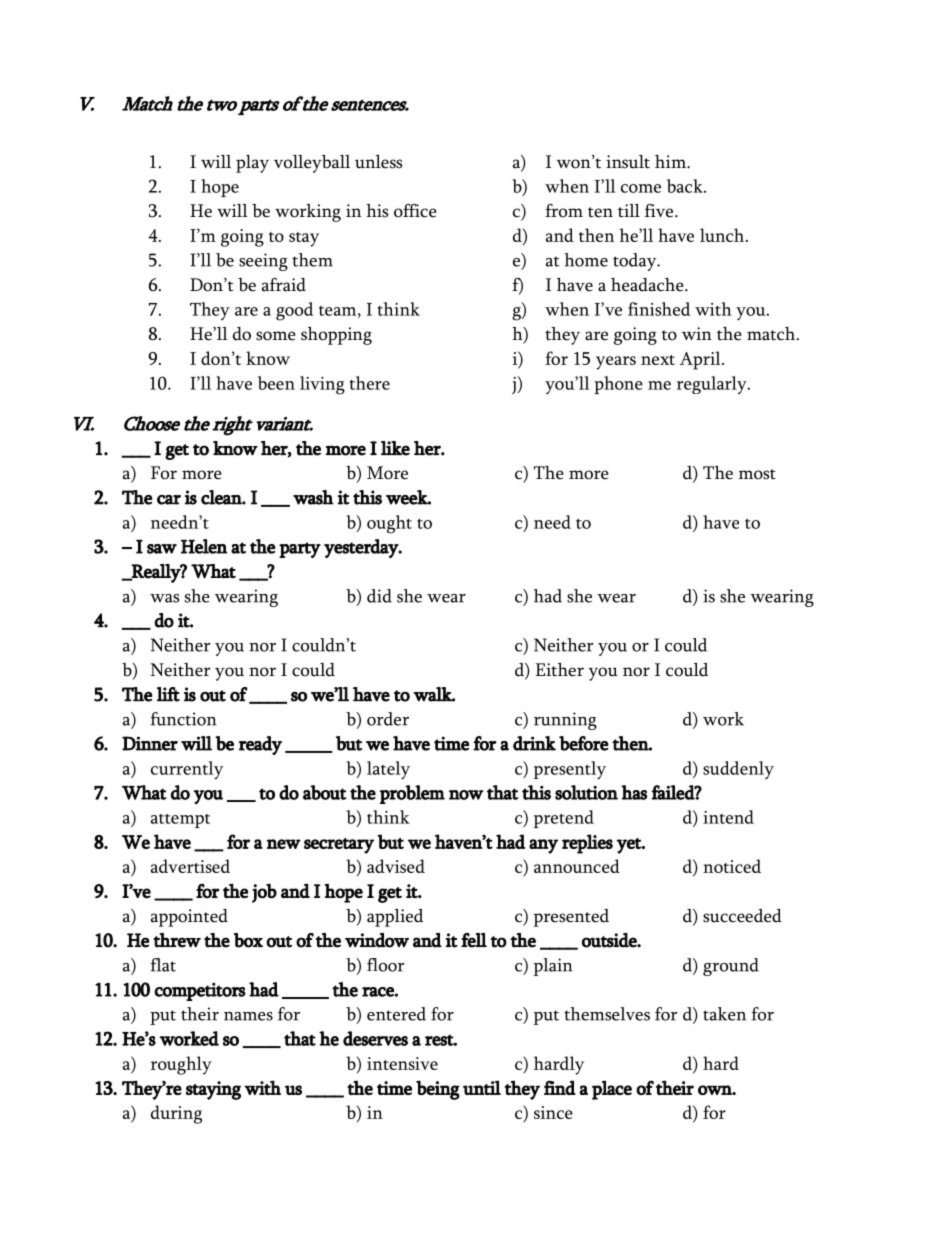 This page has width=952, height=1233. I want to click on play, so click(252, 164).
